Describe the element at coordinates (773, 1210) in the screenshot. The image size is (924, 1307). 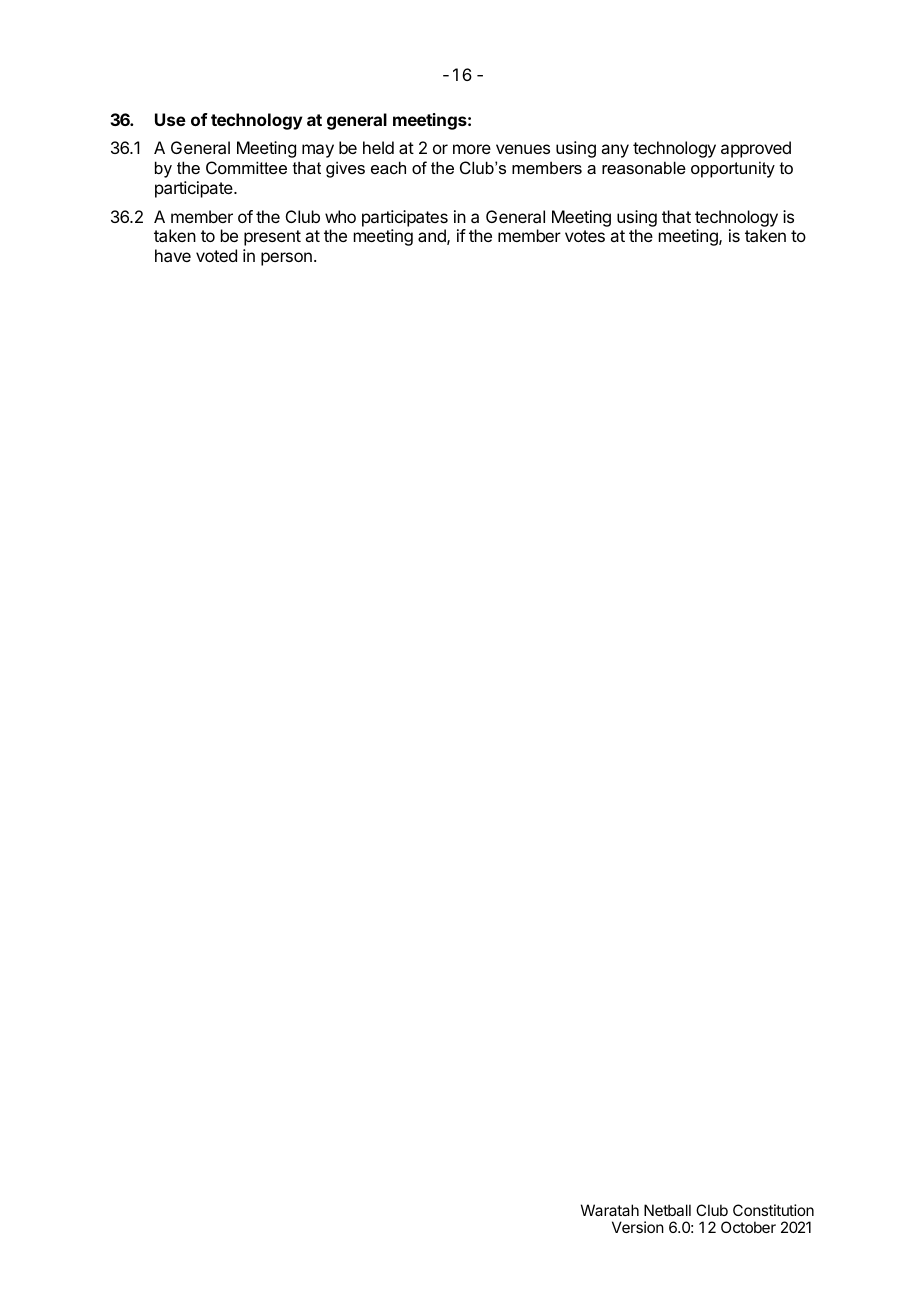
I see `Constitution` at that location.
